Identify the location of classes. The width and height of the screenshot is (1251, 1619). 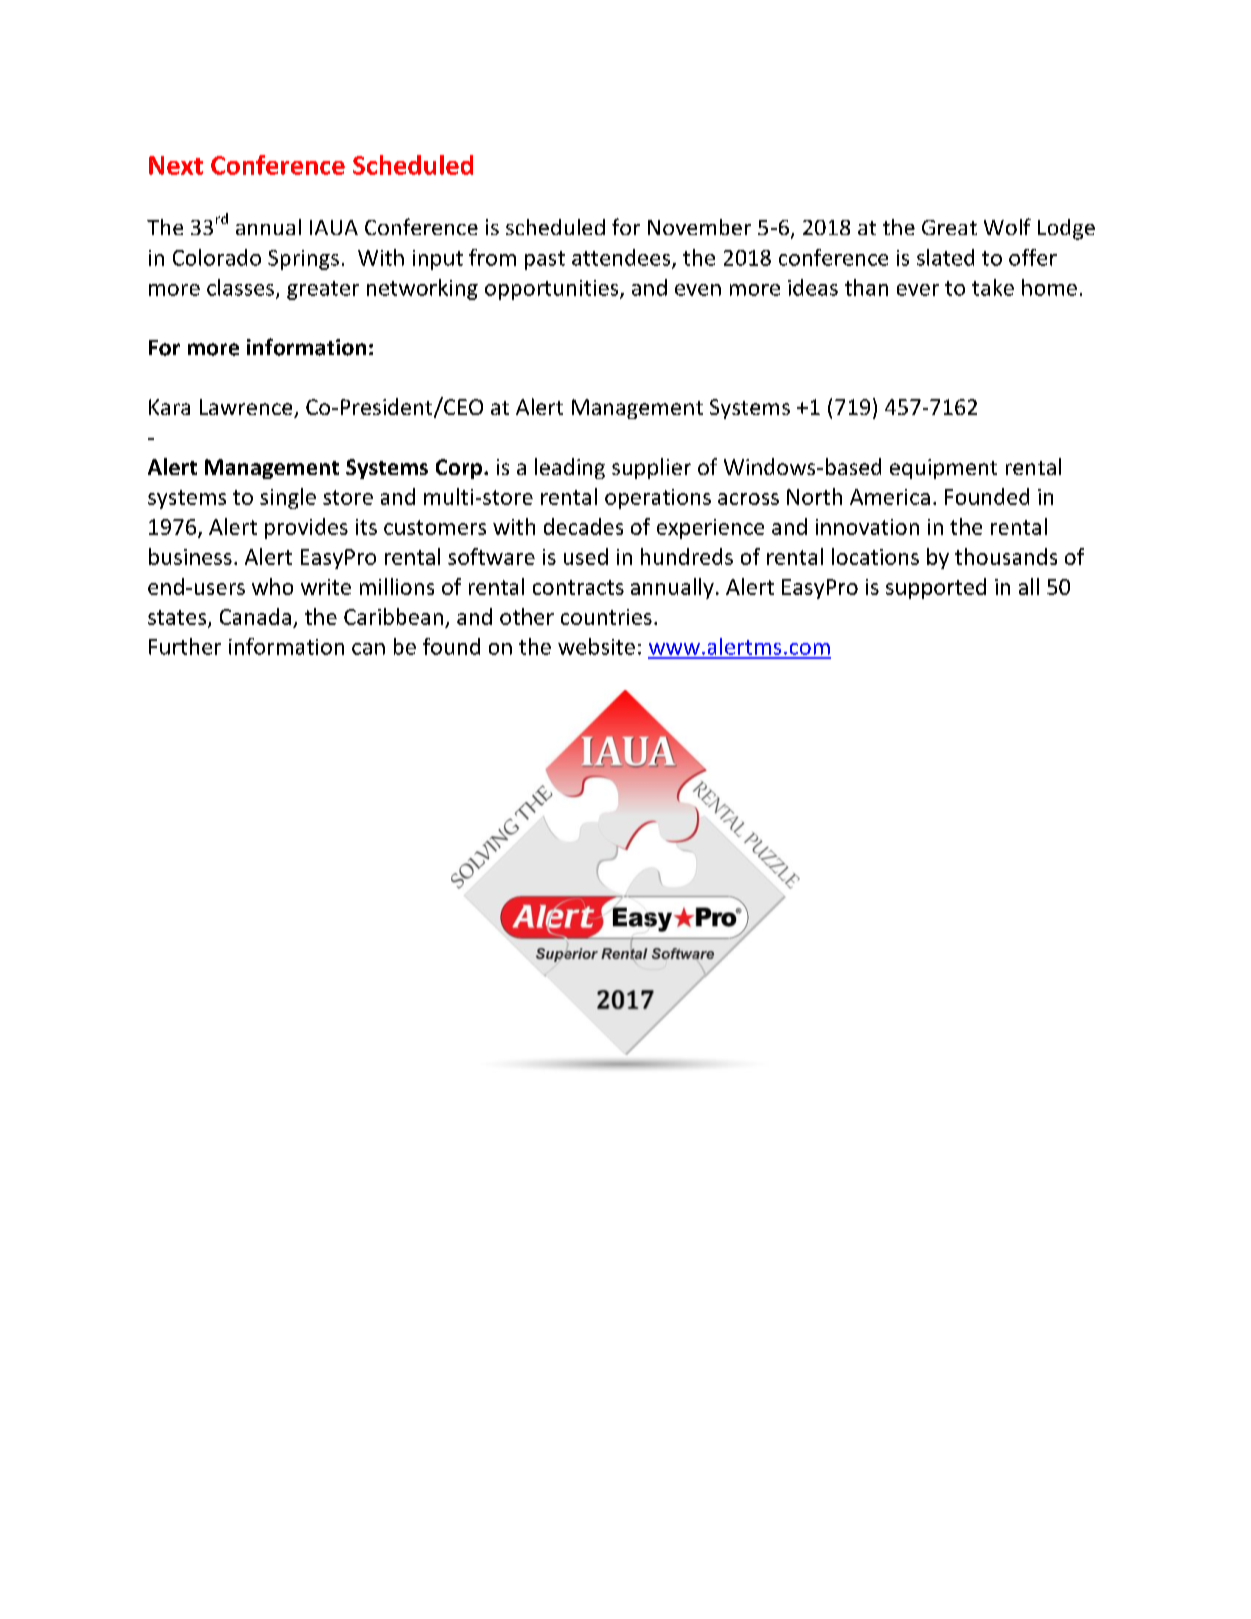
(240, 287).
